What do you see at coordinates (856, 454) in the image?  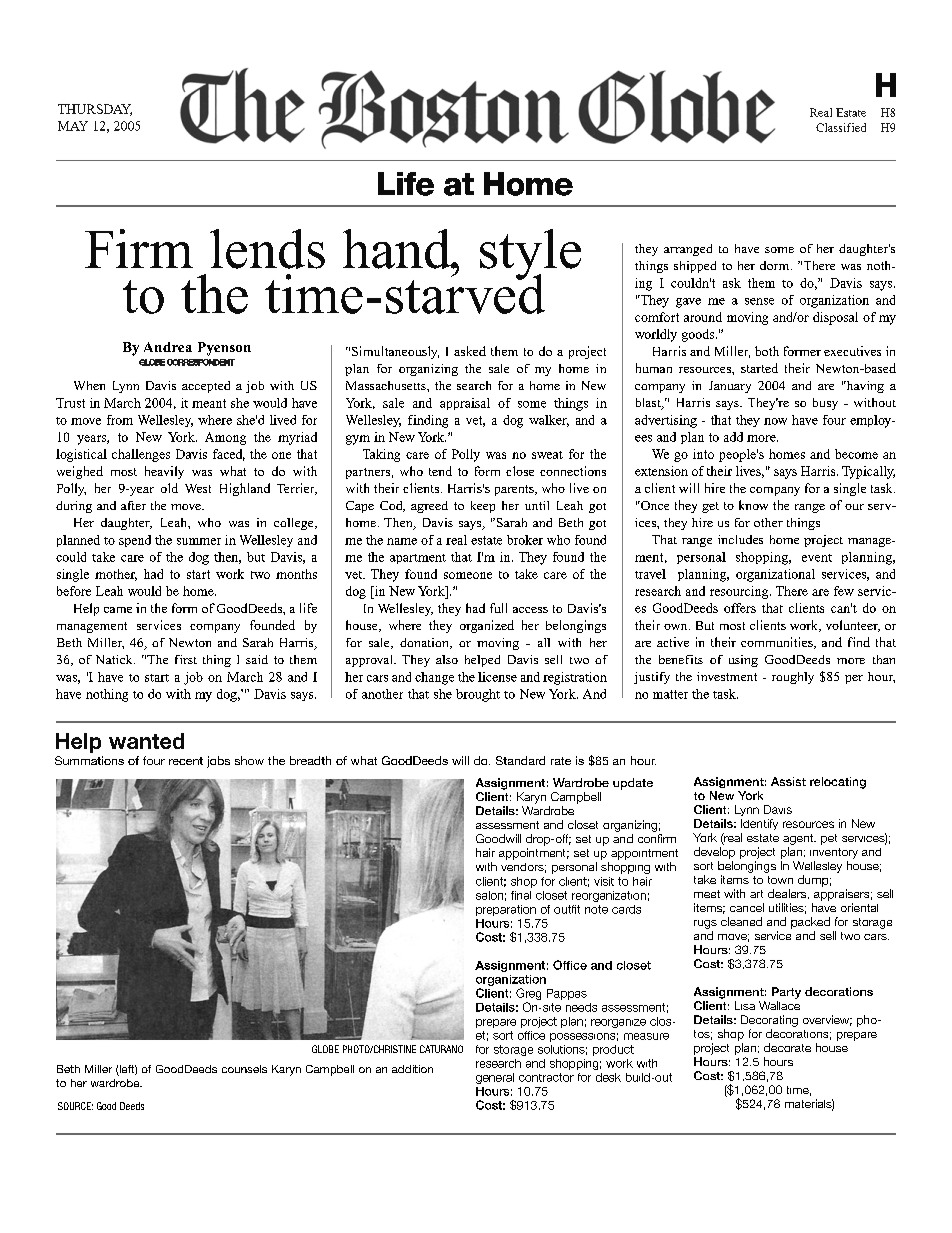 I see `become` at bounding box center [856, 454].
